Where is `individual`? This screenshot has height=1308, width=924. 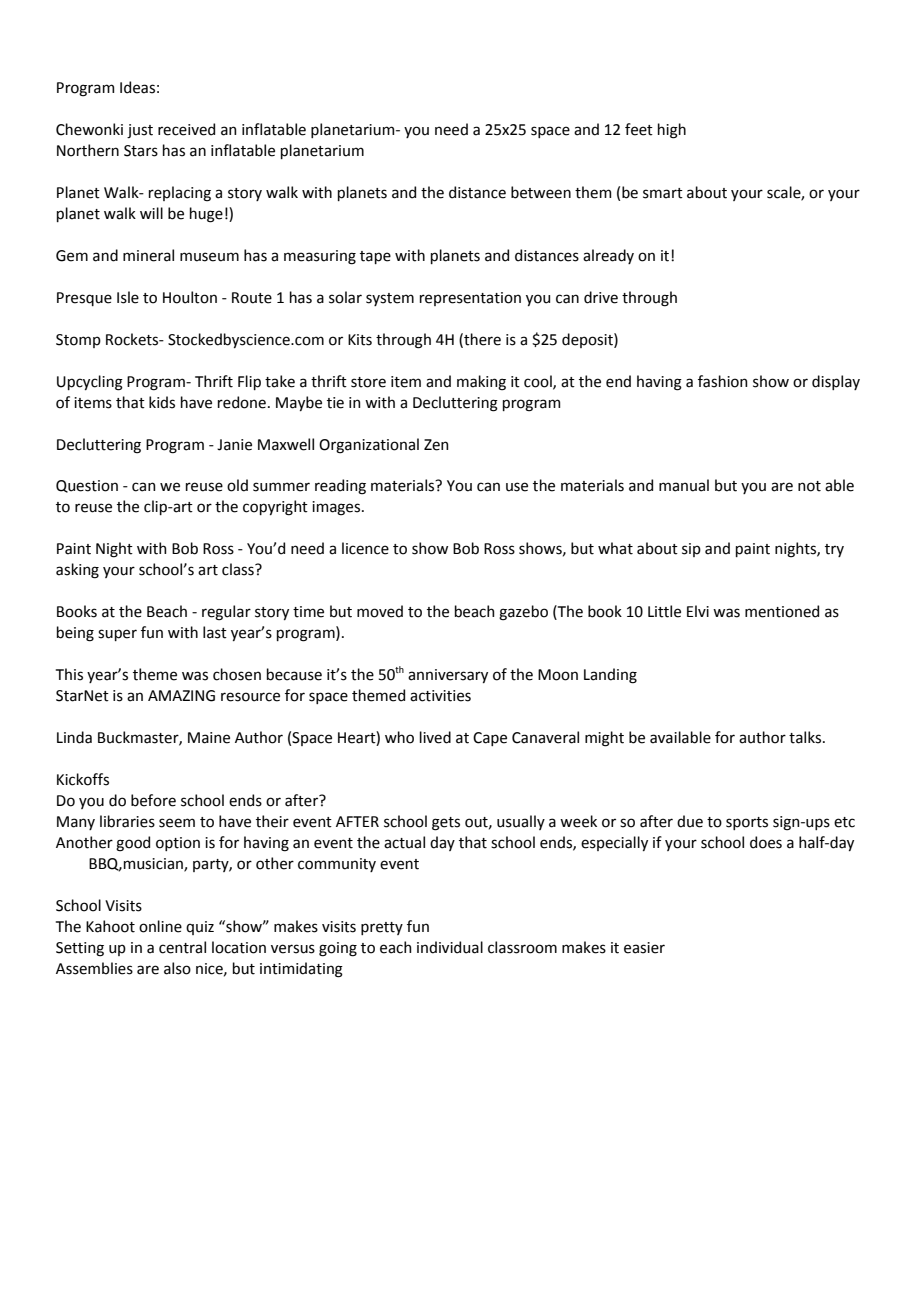
individual is located at coordinates (450, 947).
